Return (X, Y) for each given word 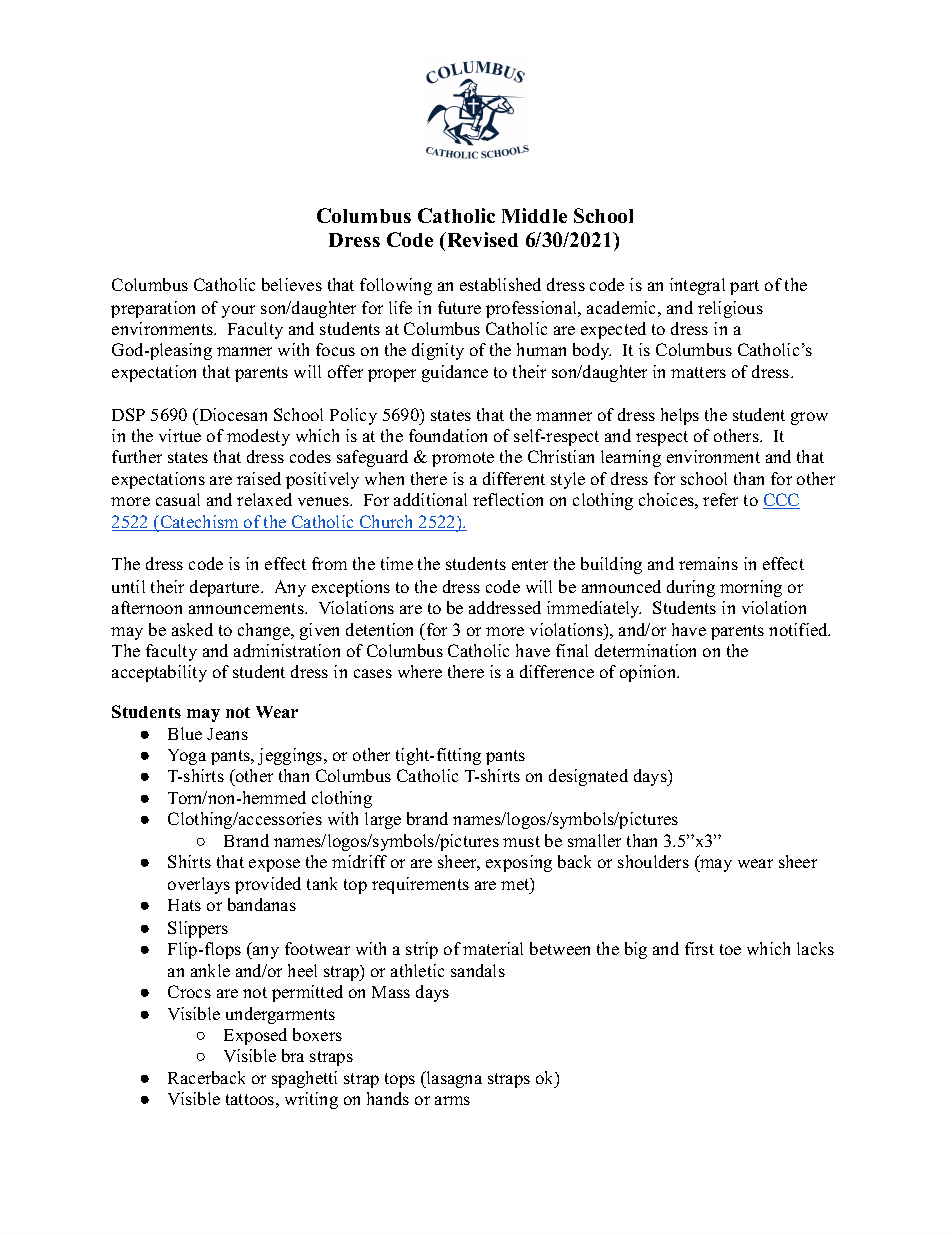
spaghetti (304, 1079)
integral (697, 286)
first (699, 948)
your (238, 311)
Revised (481, 239)
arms (452, 1100)
